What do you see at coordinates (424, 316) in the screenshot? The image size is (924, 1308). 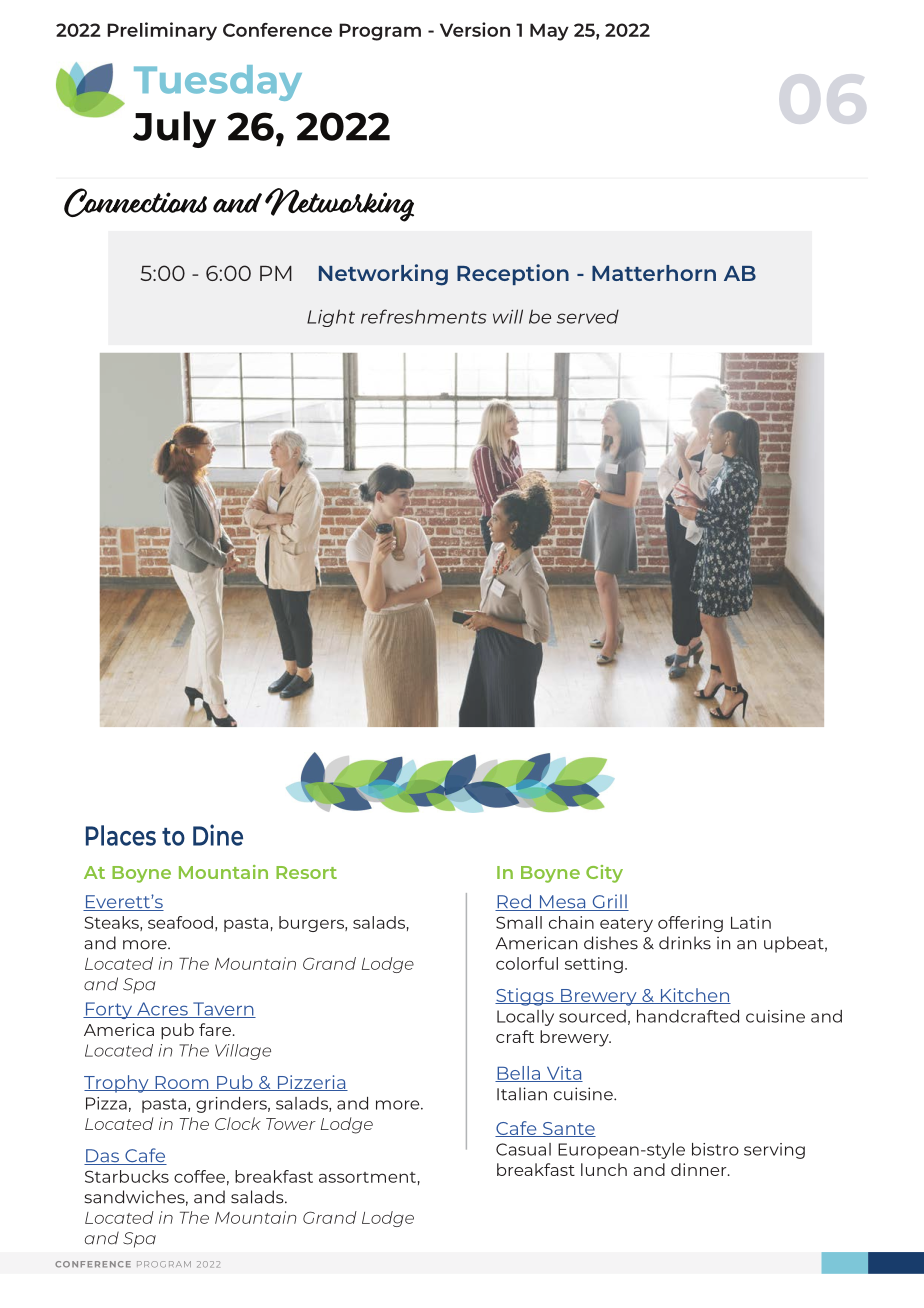 I see `refreshments` at bounding box center [424, 316].
